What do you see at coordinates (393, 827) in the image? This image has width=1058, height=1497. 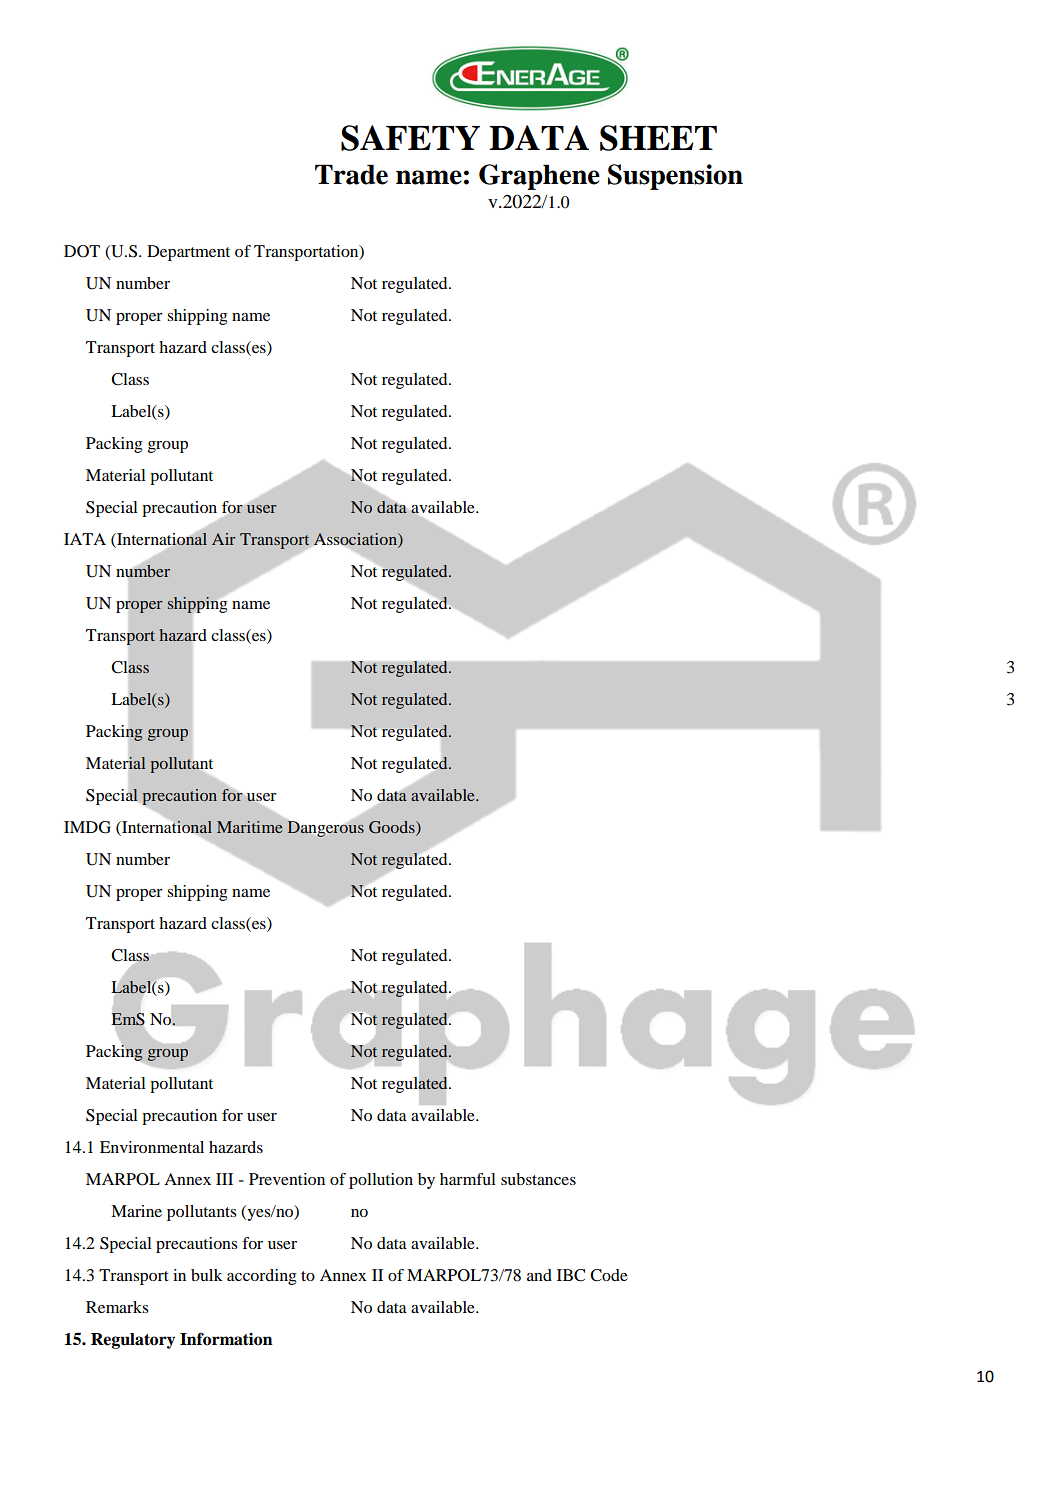 I see `Goods` at bounding box center [393, 827].
